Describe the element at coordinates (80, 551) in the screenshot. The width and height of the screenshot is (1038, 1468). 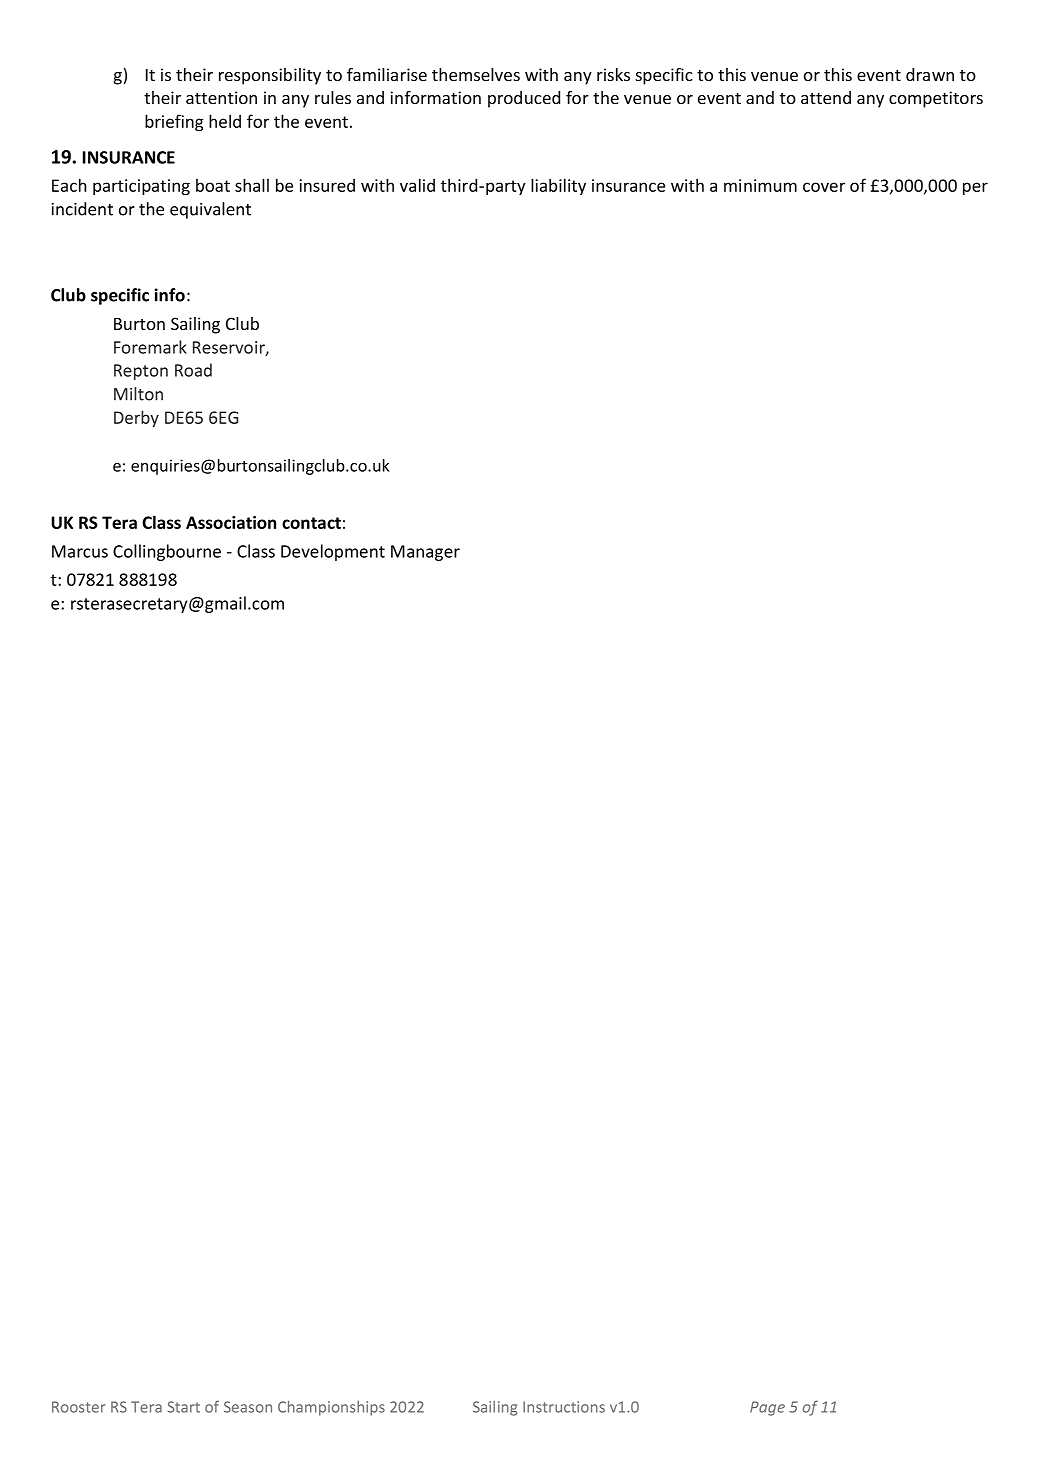
I see `Marcus` at that location.
